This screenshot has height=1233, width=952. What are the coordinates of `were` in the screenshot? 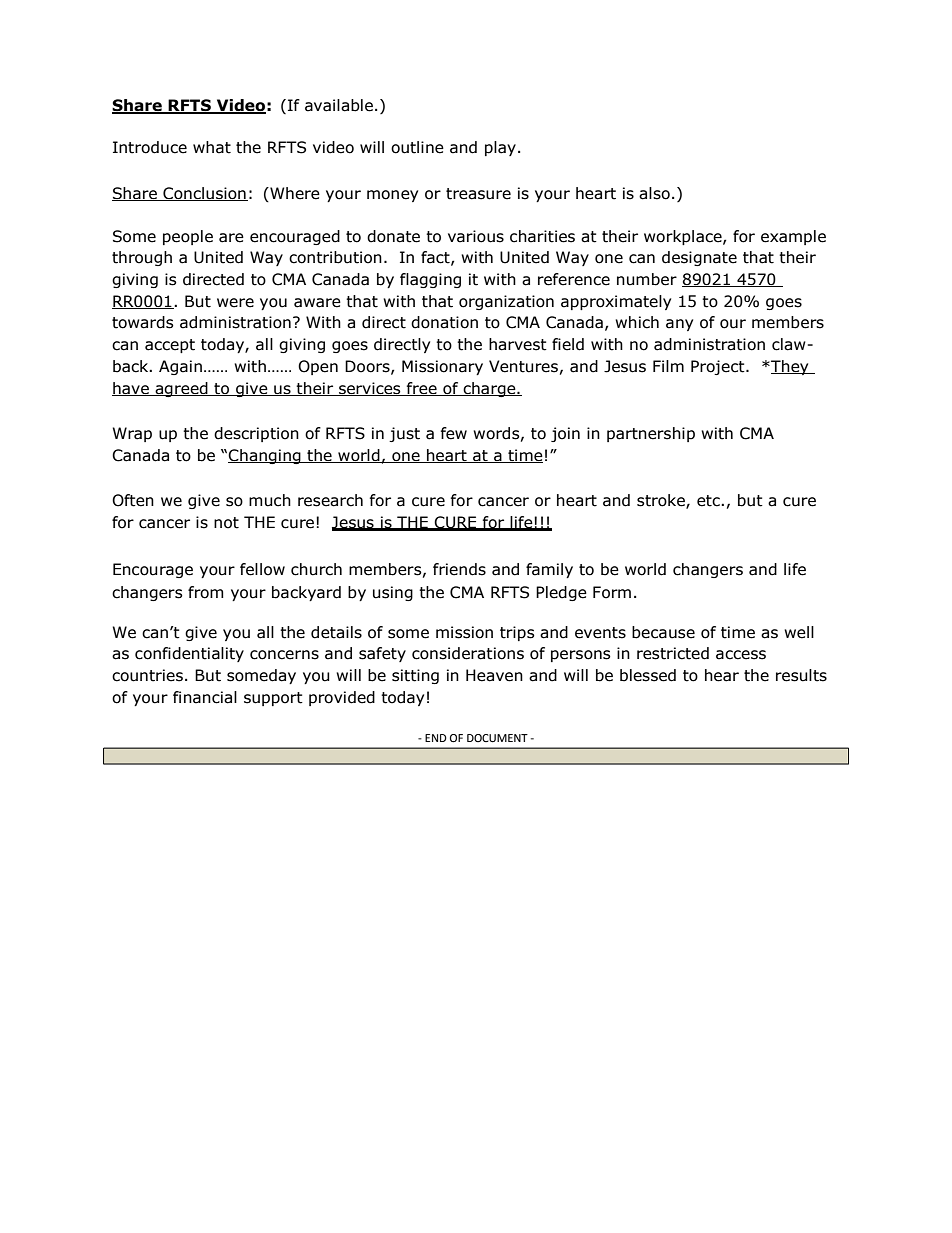 It's located at (235, 303).
